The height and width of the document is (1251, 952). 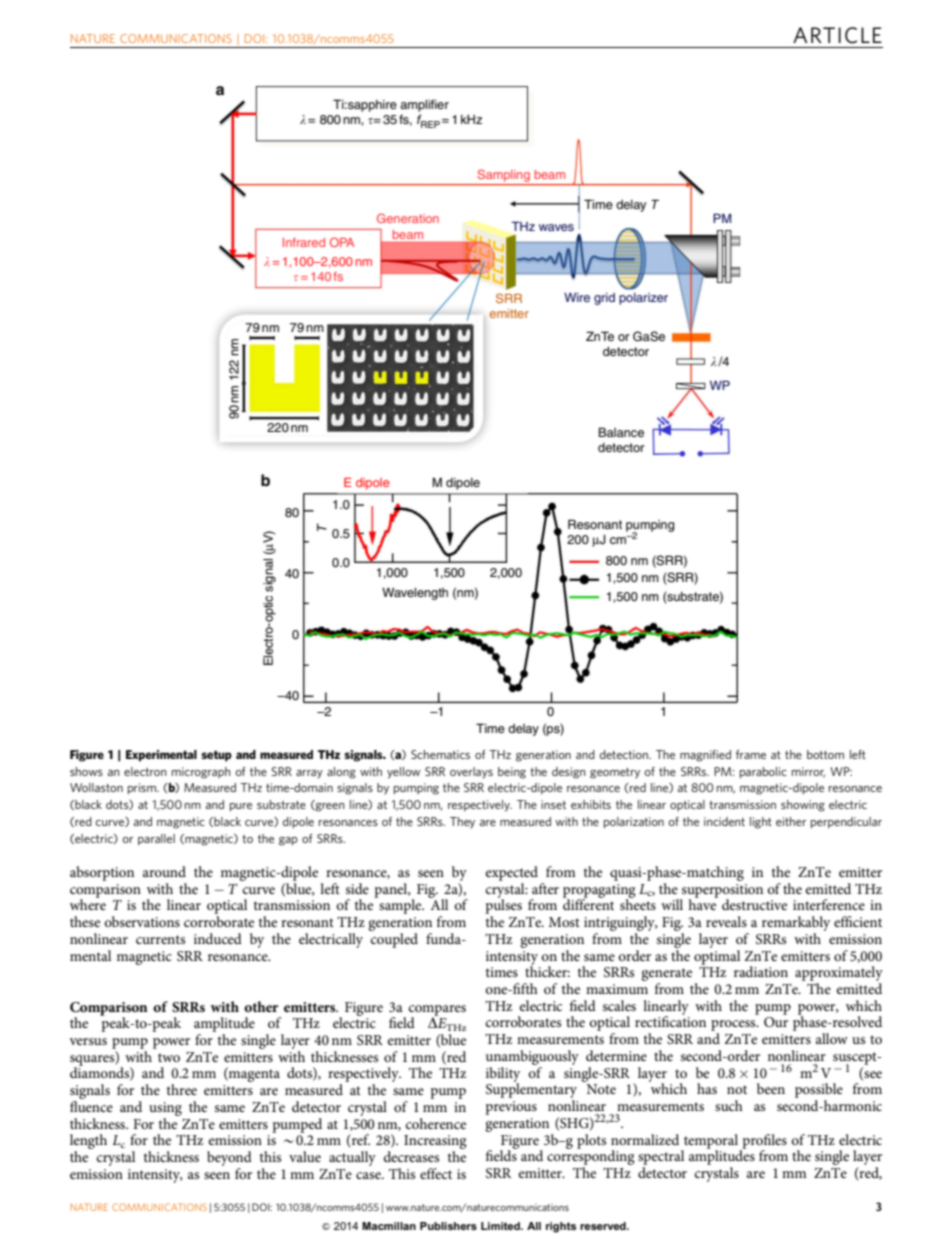 What do you see at coordinates (156, 839) in the document?
I see `parallel` at bounding box center [156, 839].
